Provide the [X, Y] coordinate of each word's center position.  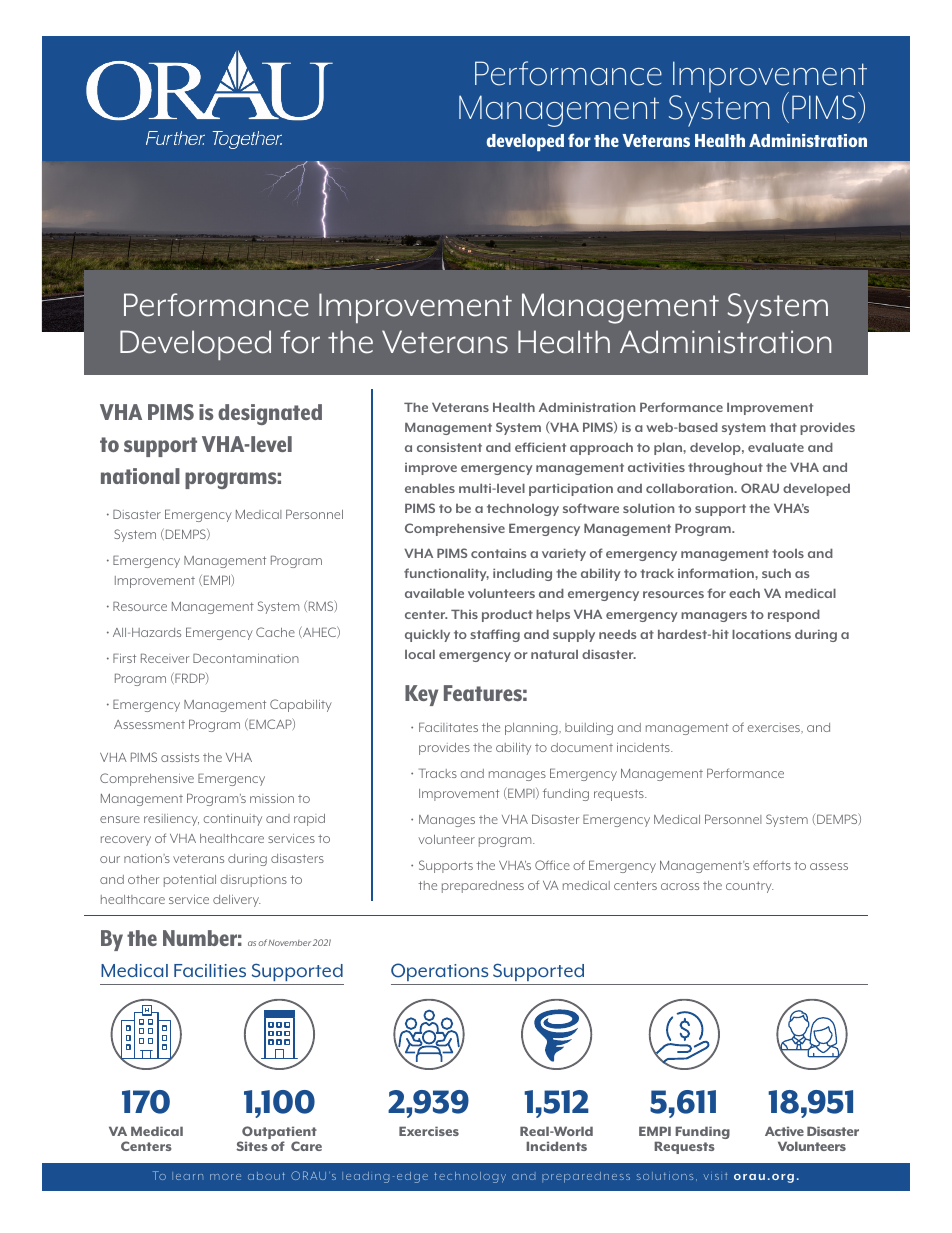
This [464, 614]
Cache [275, 632]
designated [270, 414]
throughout [725, 468]
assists [180, 757]
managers [714, 617]
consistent [449, 447]
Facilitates [448, 727]
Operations [441, 974]
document [582, 747]
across [680, 886]
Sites [252, 1146]
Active [784, 1131]
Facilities [210, 970]
